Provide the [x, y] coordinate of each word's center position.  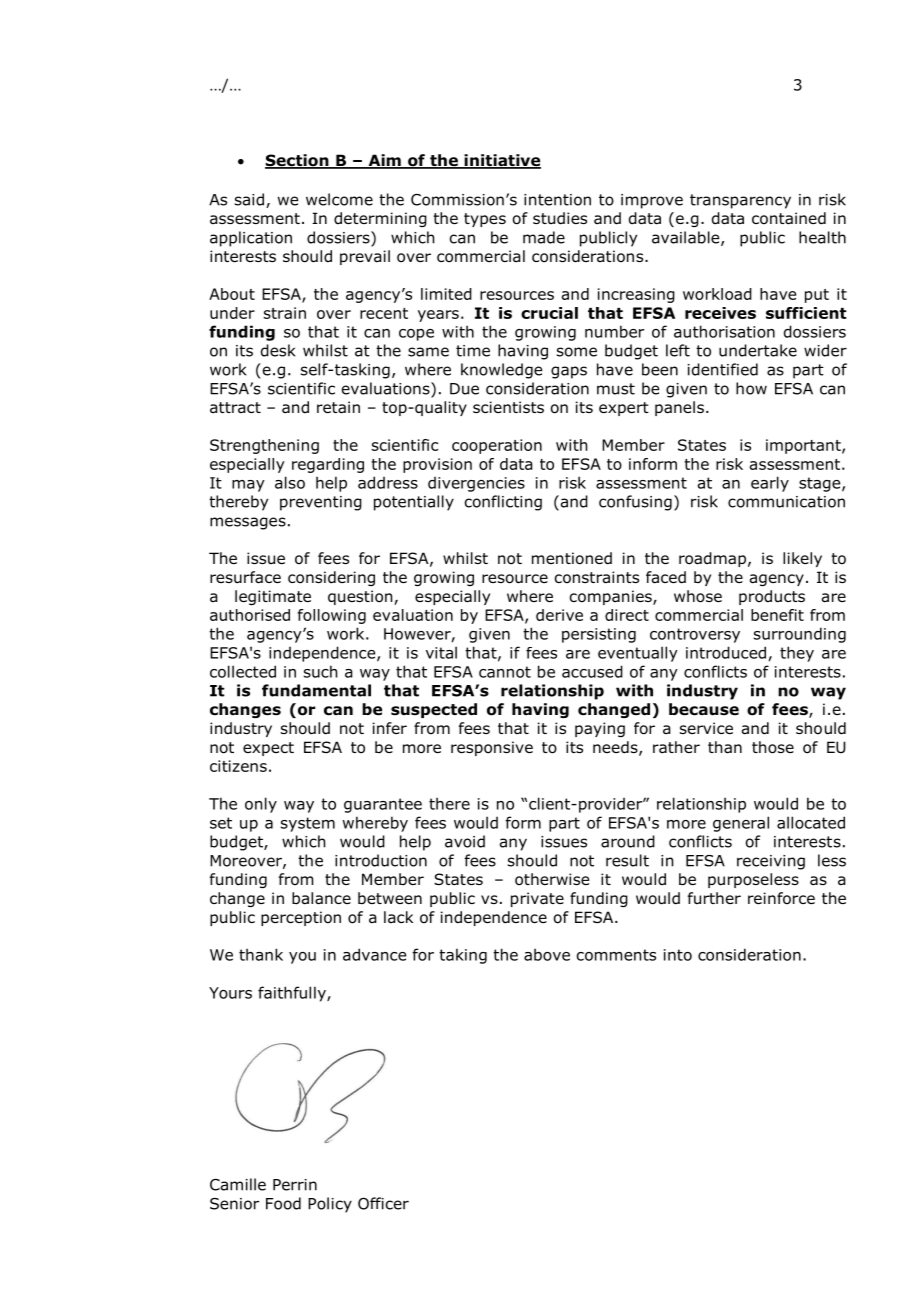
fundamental [316, 690]
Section [298, 161]
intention [557, 200]
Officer [383, 1203]
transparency [740, 201]
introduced [726, 652]
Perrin [295, 1185]
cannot [505, 672]
